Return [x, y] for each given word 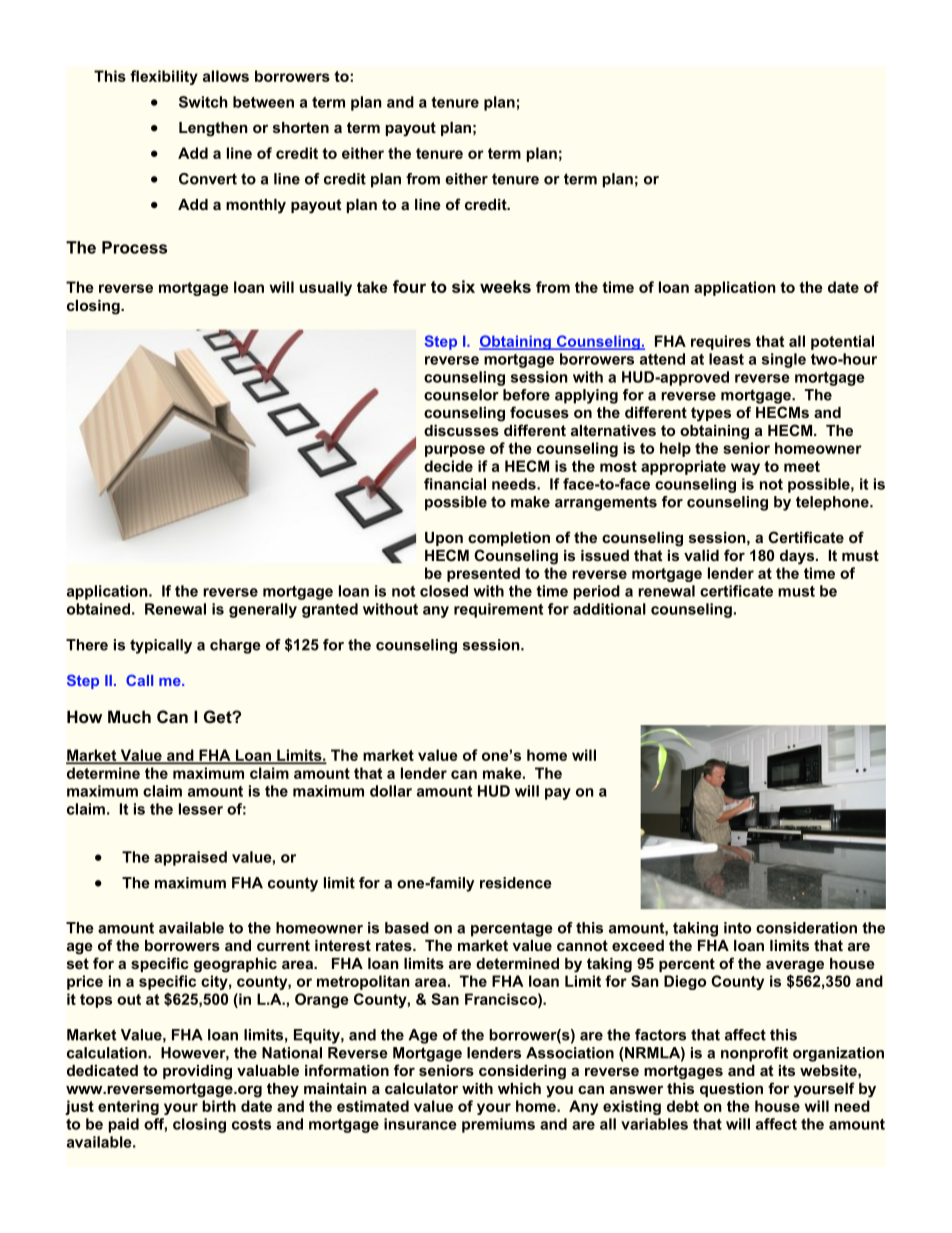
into [737, 928]
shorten [301, 127]
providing [197, 1072]
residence [516, 883]
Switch [203, 102]
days [798, 557]
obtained [98, 609]
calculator [421, 1088]
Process [134, 247]
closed [444, 591]
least [726, 359]
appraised [190, 858]
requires [721, 342]
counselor [461, 395]
